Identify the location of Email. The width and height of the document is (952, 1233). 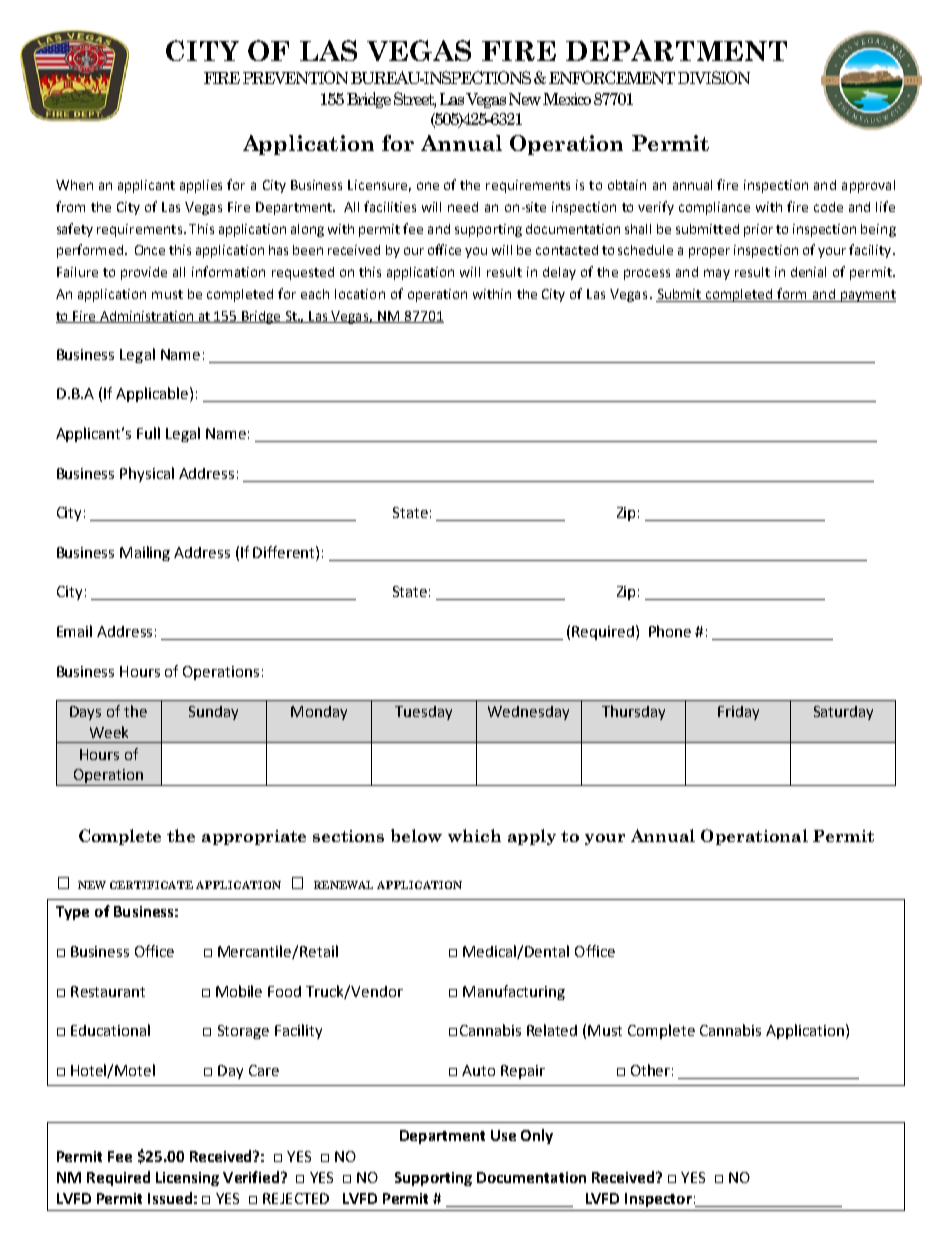
(74, 631).
